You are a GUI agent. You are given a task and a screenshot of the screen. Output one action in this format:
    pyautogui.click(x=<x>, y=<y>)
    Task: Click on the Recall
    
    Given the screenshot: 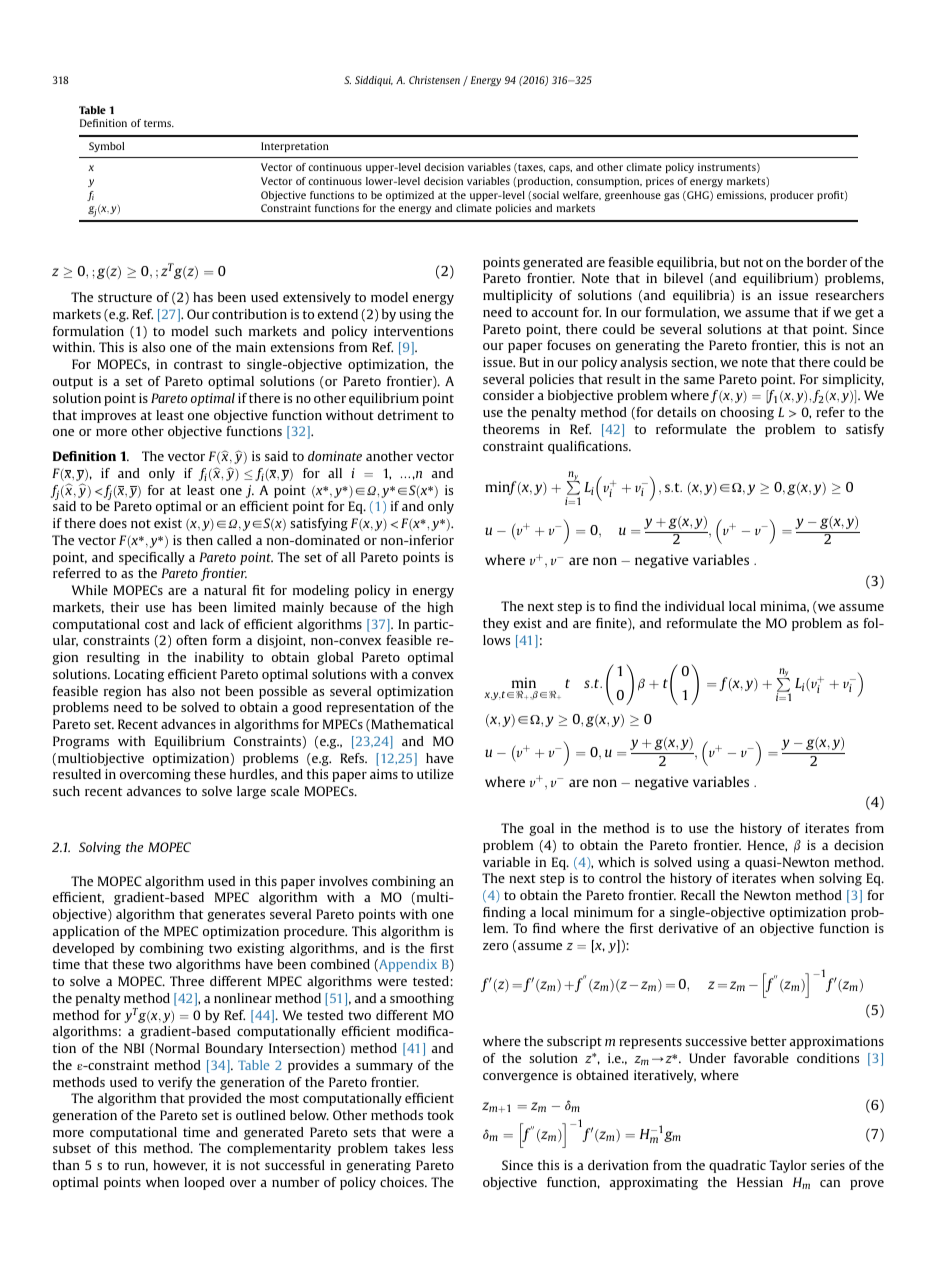 What is the action you would take?
    pyautogui.click(x=698, y=895)
